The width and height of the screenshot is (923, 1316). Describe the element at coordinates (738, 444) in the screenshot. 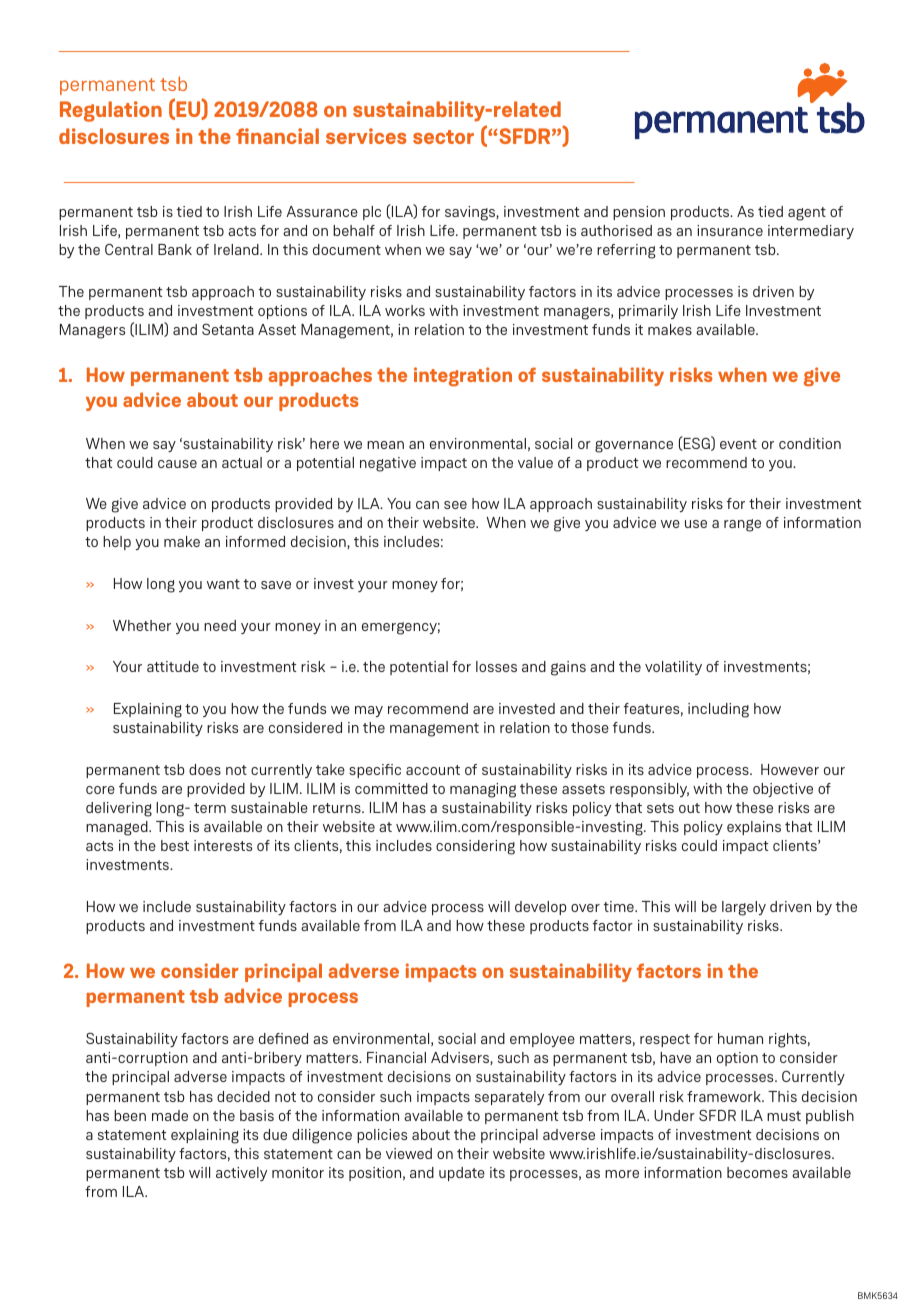

I see `event` at that location.
